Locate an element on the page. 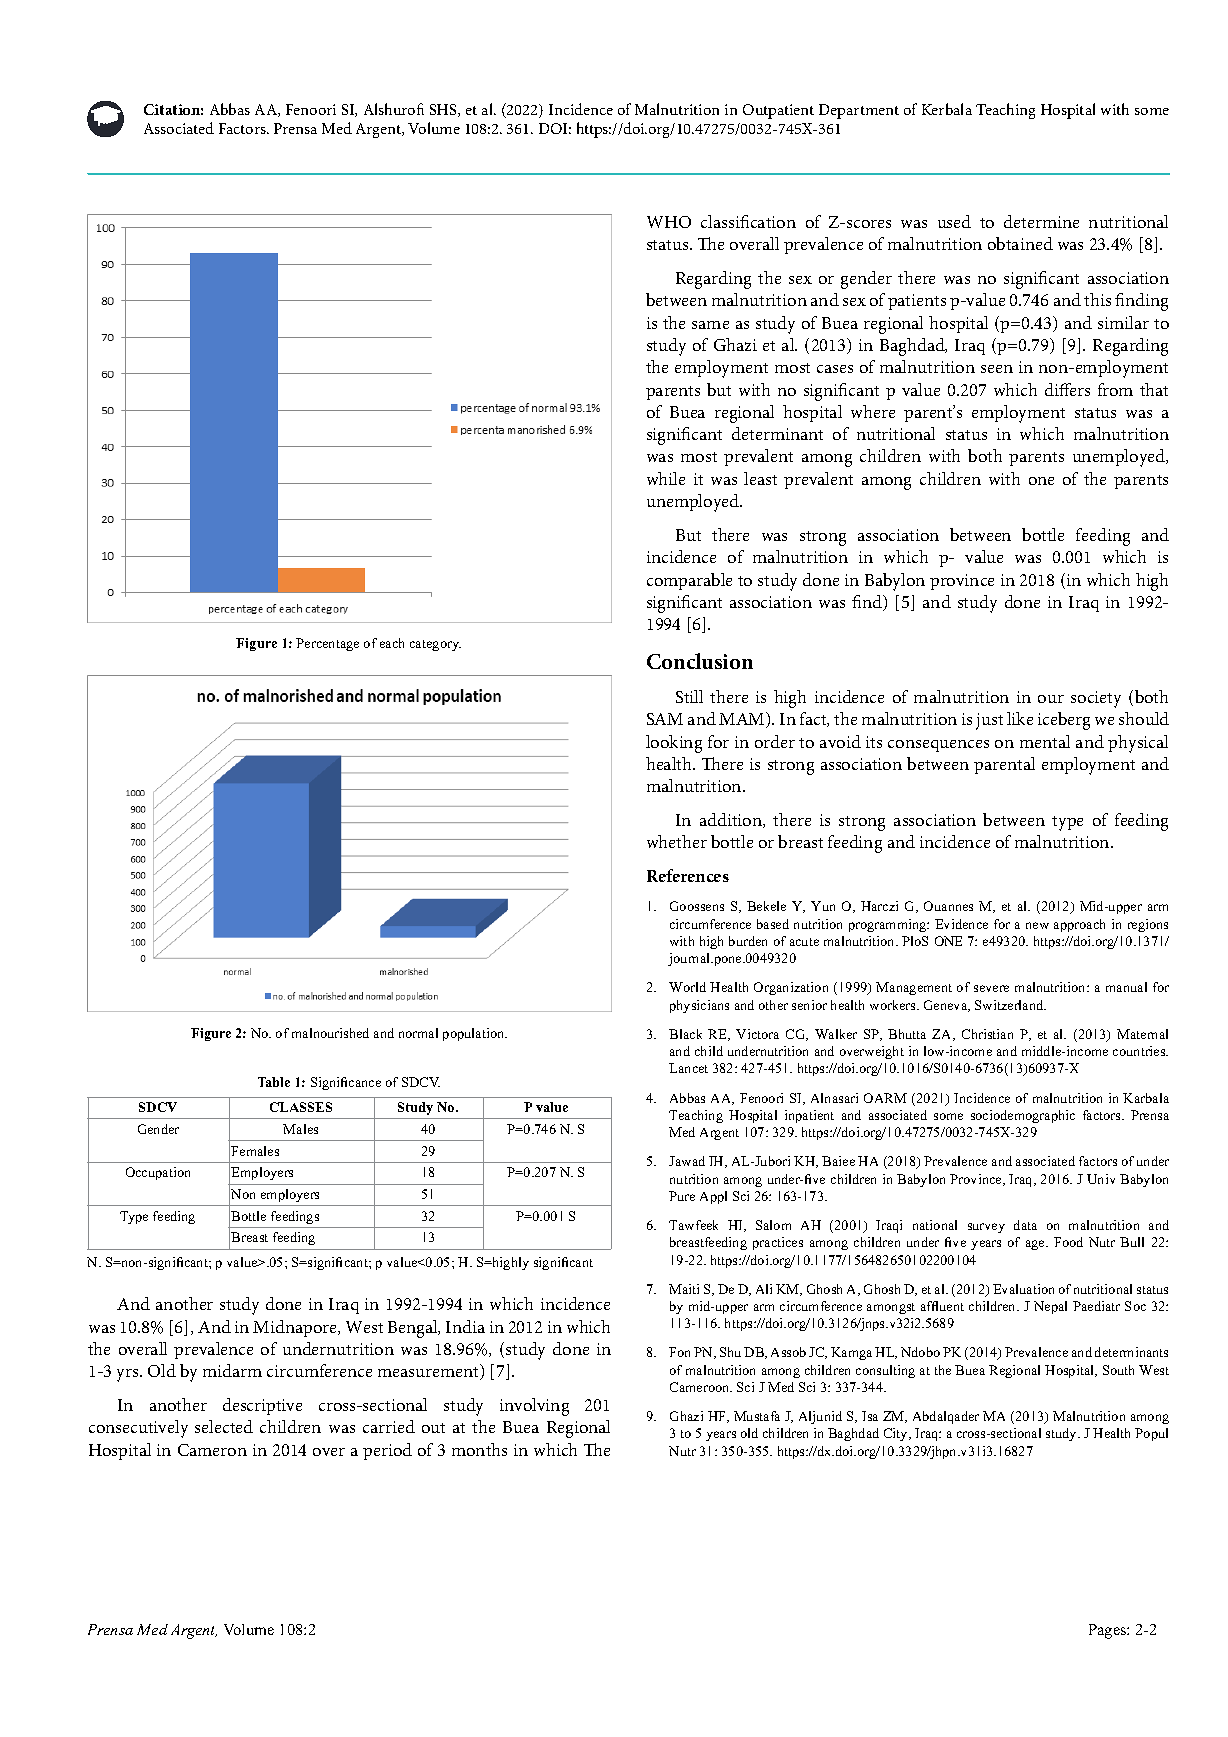 The height and width of the page is (1737, 1228). society is located at coordinates (1096, 699).
